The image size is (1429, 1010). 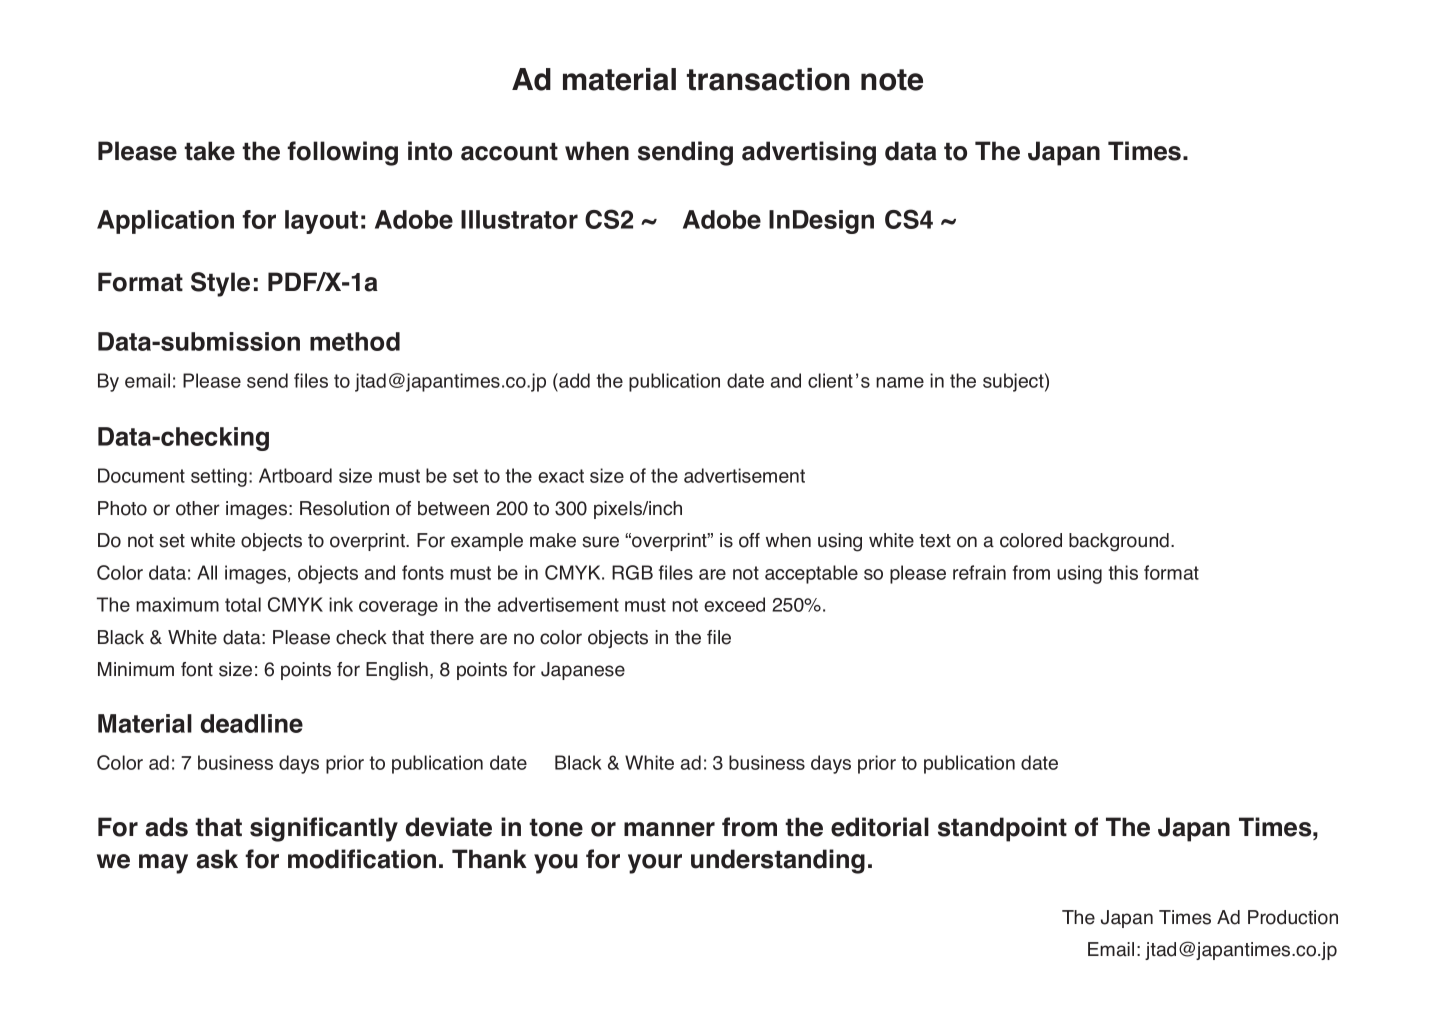 What do you see at coordinates (209, 151) in the screenshot?
I see `take` at bounding box center [209, 151].
